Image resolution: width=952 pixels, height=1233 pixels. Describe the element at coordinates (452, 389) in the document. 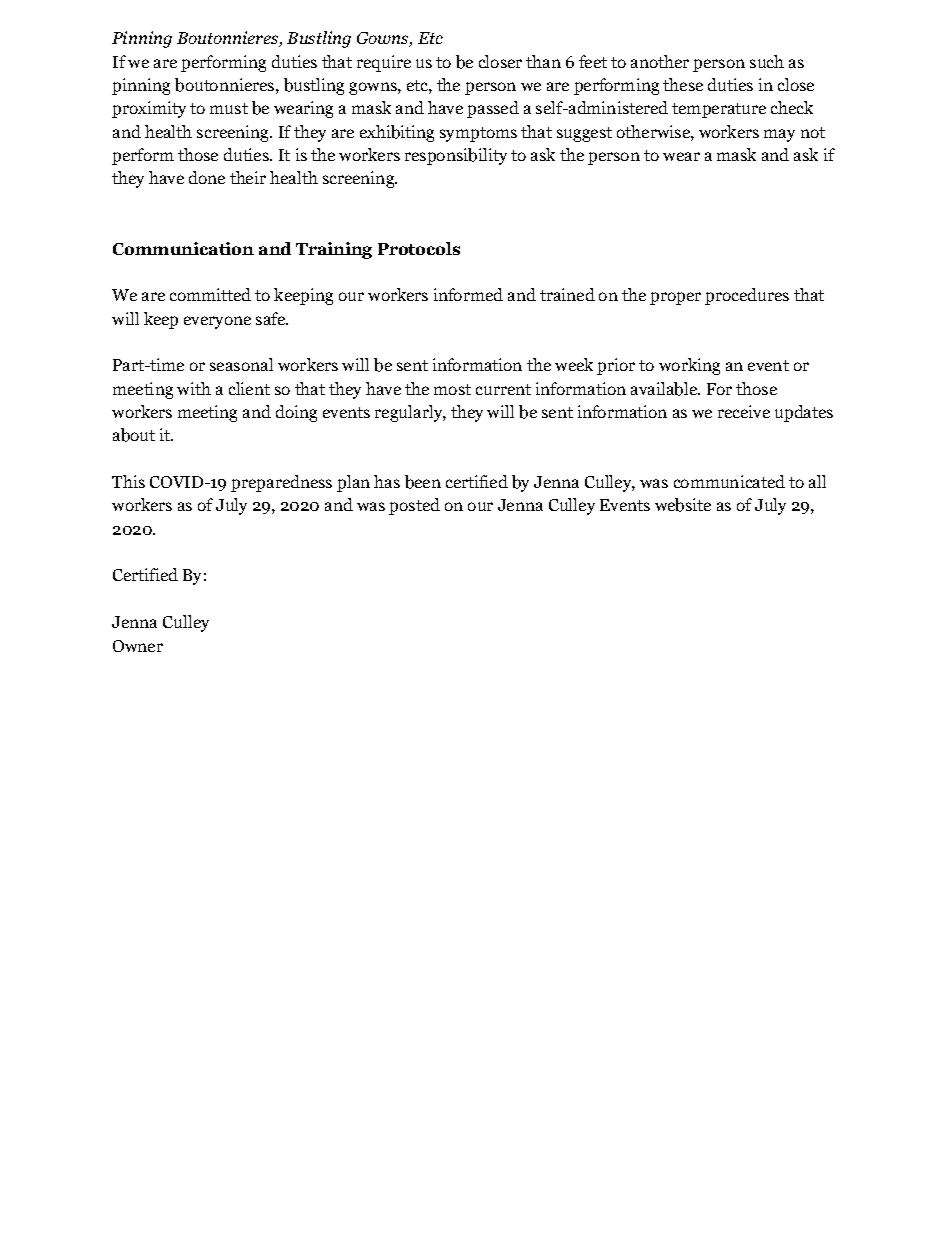

I see `most` at that location.
